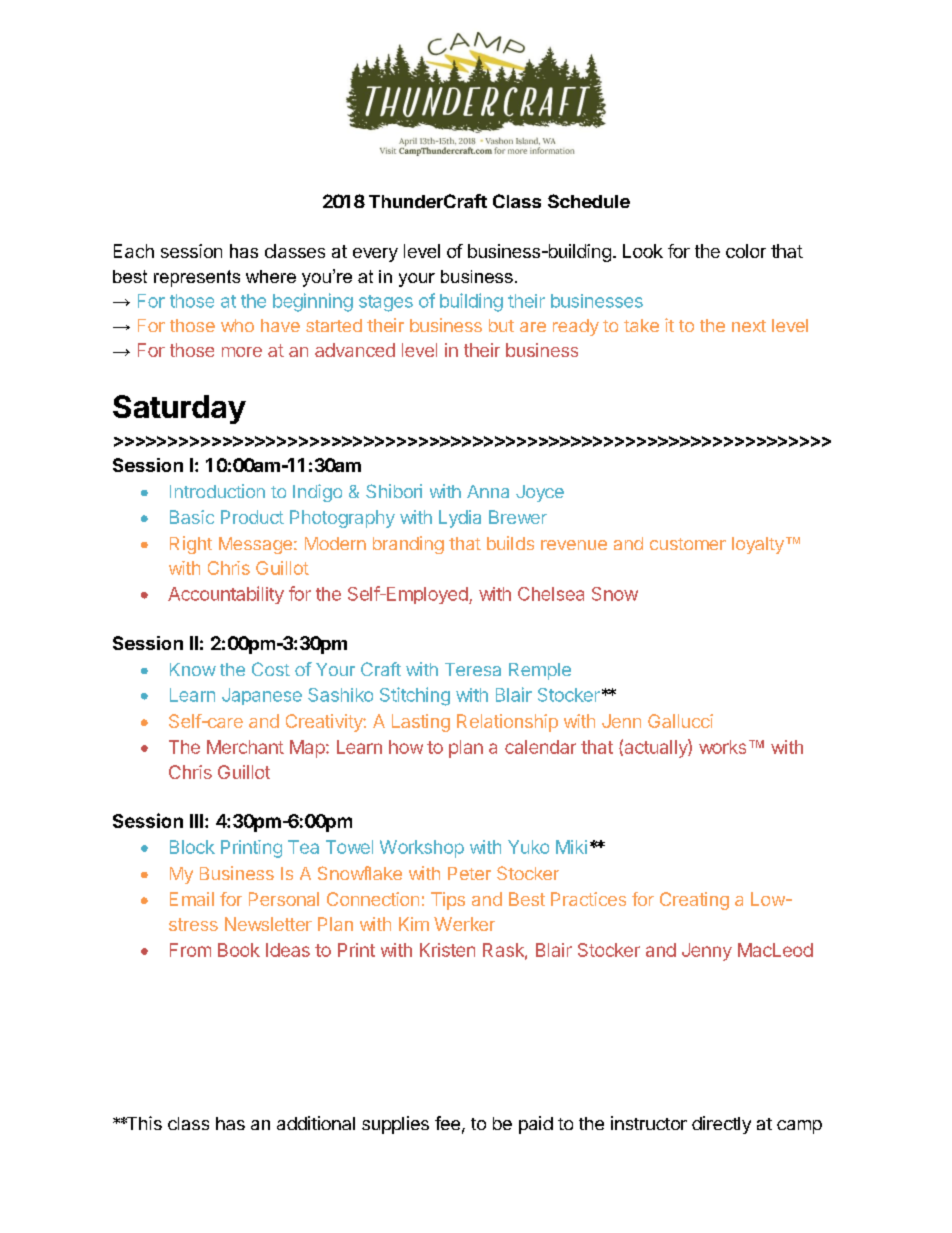 The height and width of the screenshot is (1233, 952). Describe the element at coordinates (197, 278) in the screenshot. I see `represents` at that location.
